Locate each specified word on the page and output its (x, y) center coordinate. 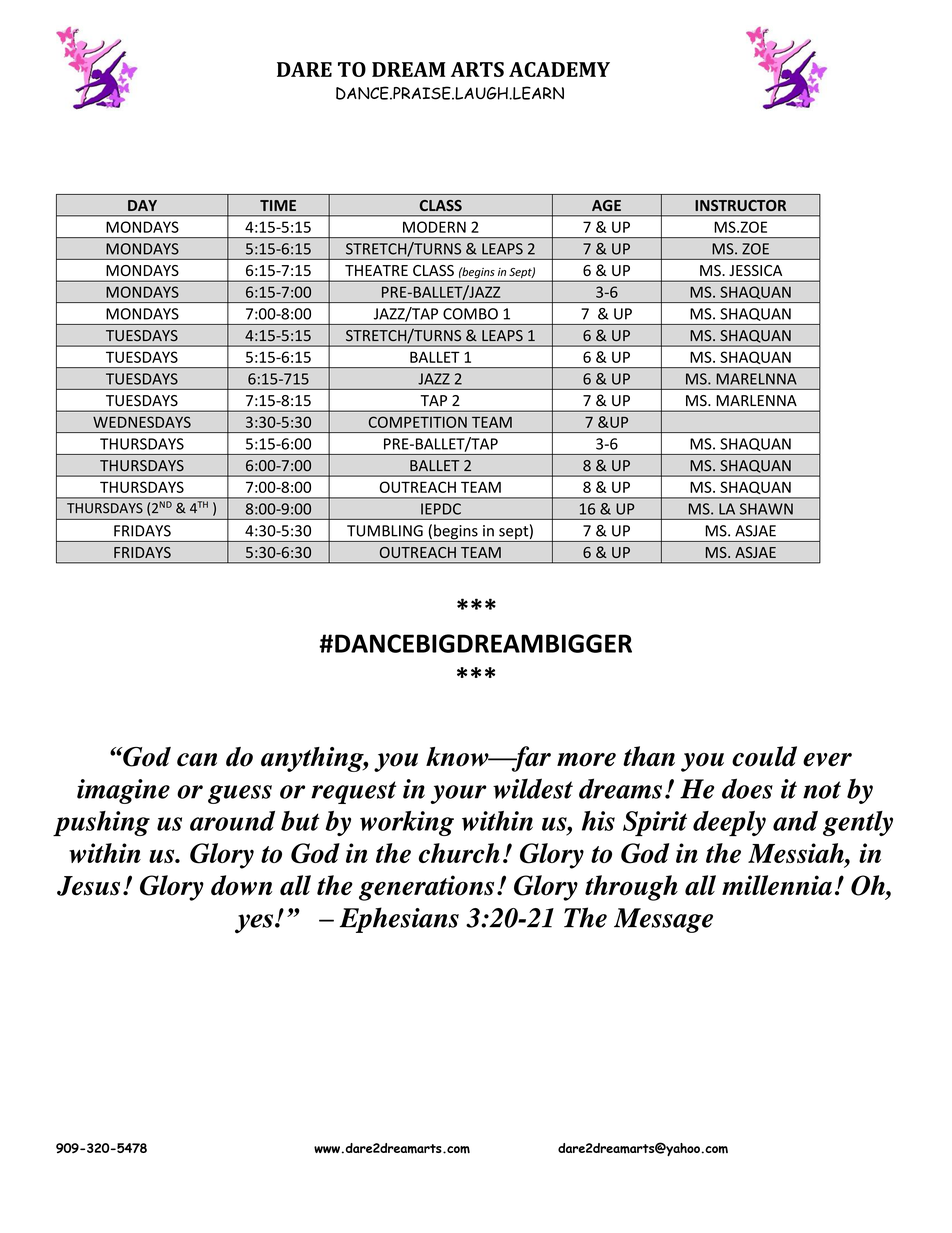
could (764, 756)
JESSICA (755, 270)
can (197, 760)
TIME (278, 205)
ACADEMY (559, 69)
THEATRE (376, 270)
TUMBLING (385, 531)
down (241, 885)
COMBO (470, 314)
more (586, 760)
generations (426, 888)
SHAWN (766, 509)
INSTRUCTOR (740, 205)
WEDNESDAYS (142, 422)
